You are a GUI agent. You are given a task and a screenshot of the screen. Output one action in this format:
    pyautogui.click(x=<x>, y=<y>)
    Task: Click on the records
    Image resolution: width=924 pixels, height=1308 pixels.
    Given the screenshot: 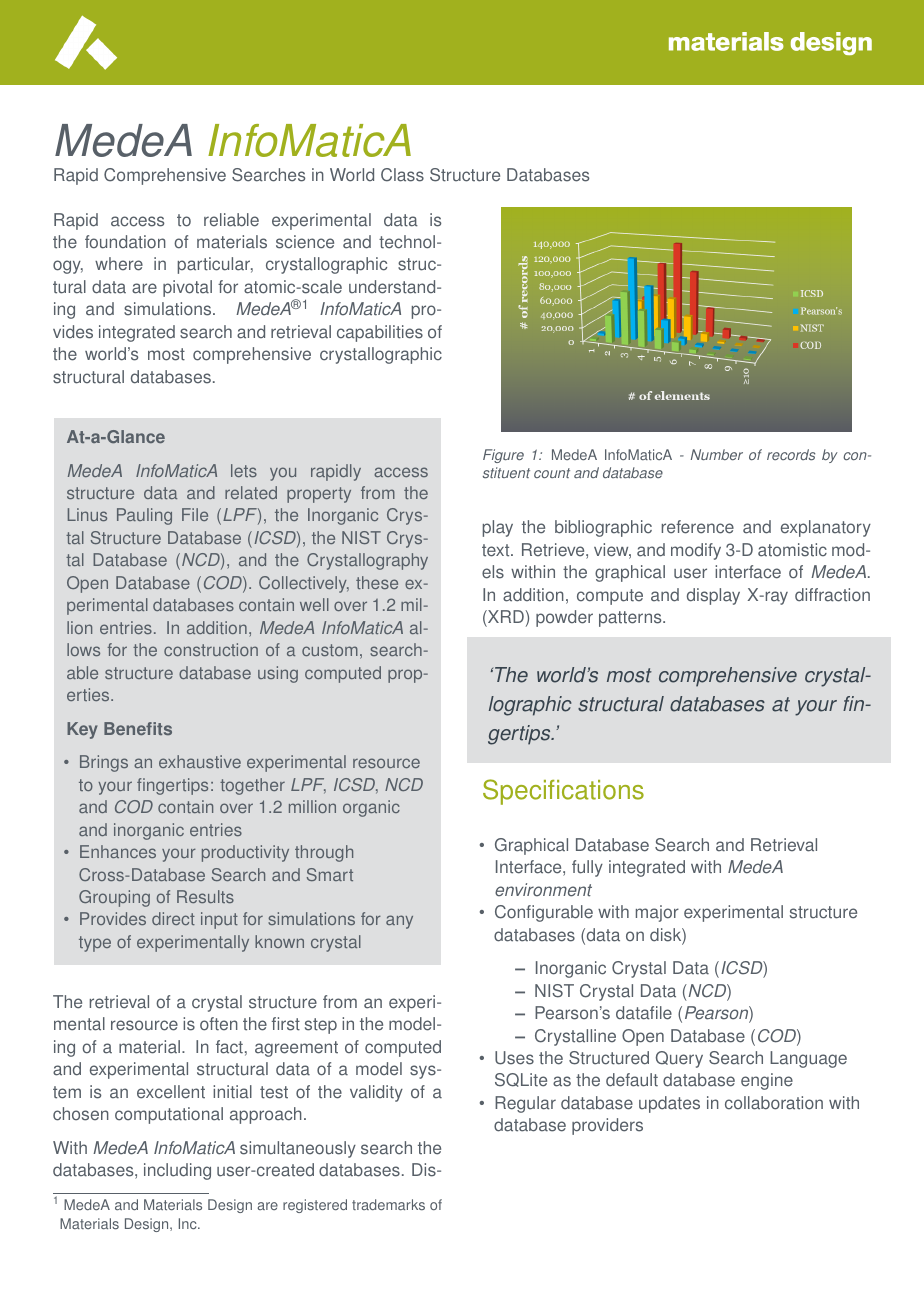 What is the action you would take?
    pyautogui.click(x=791, y=455)
